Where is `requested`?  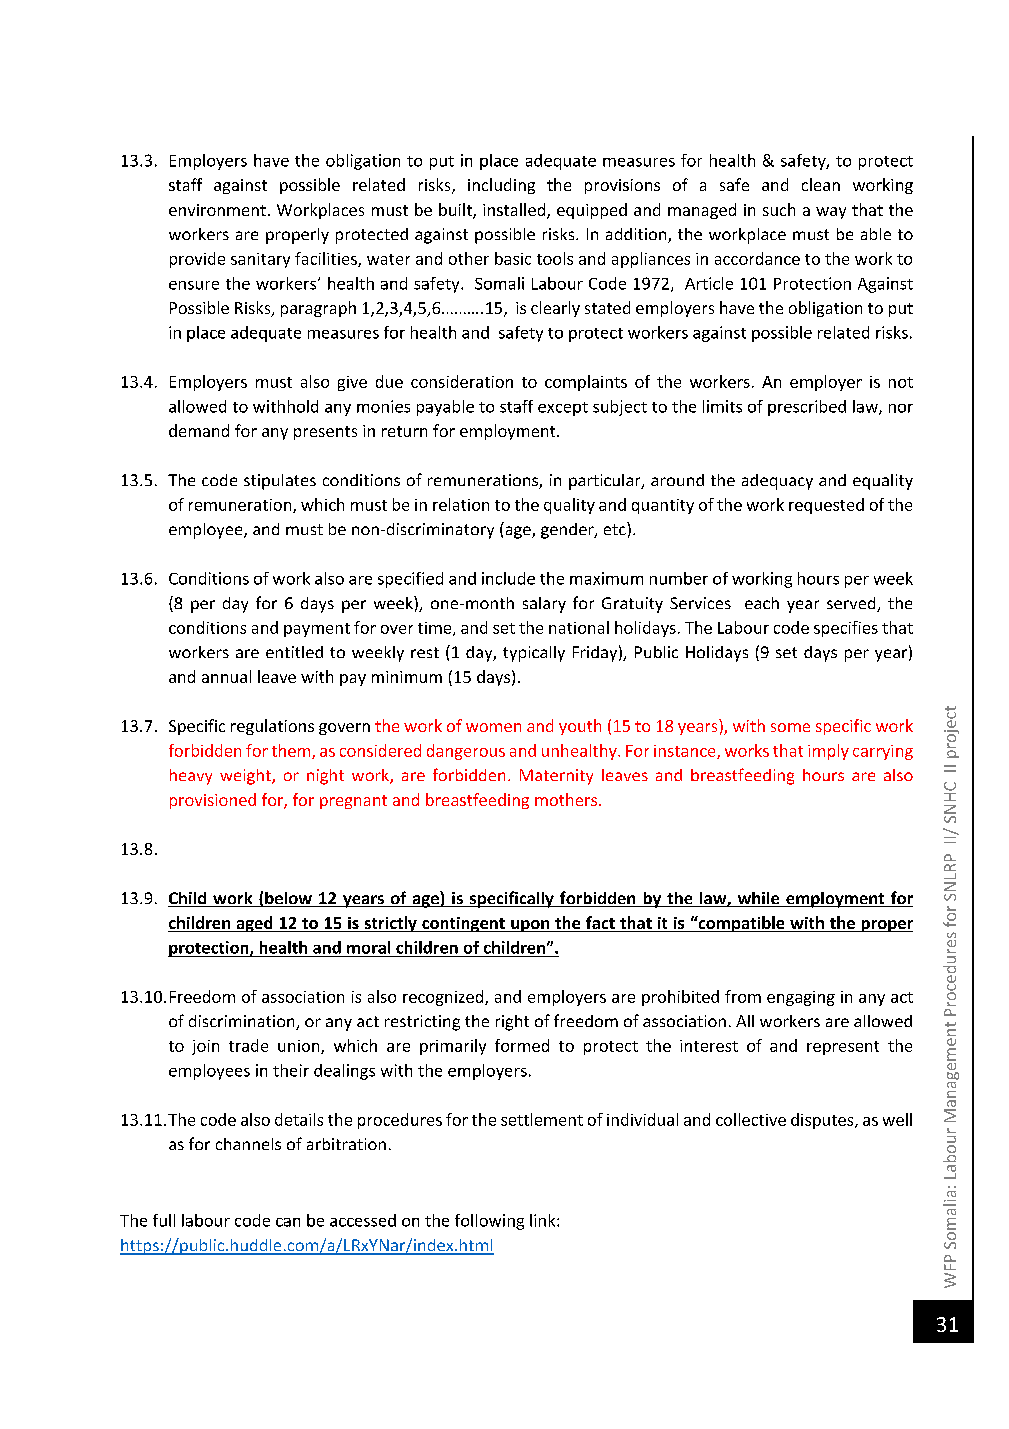
requested is located at coordinates (826, 506).
